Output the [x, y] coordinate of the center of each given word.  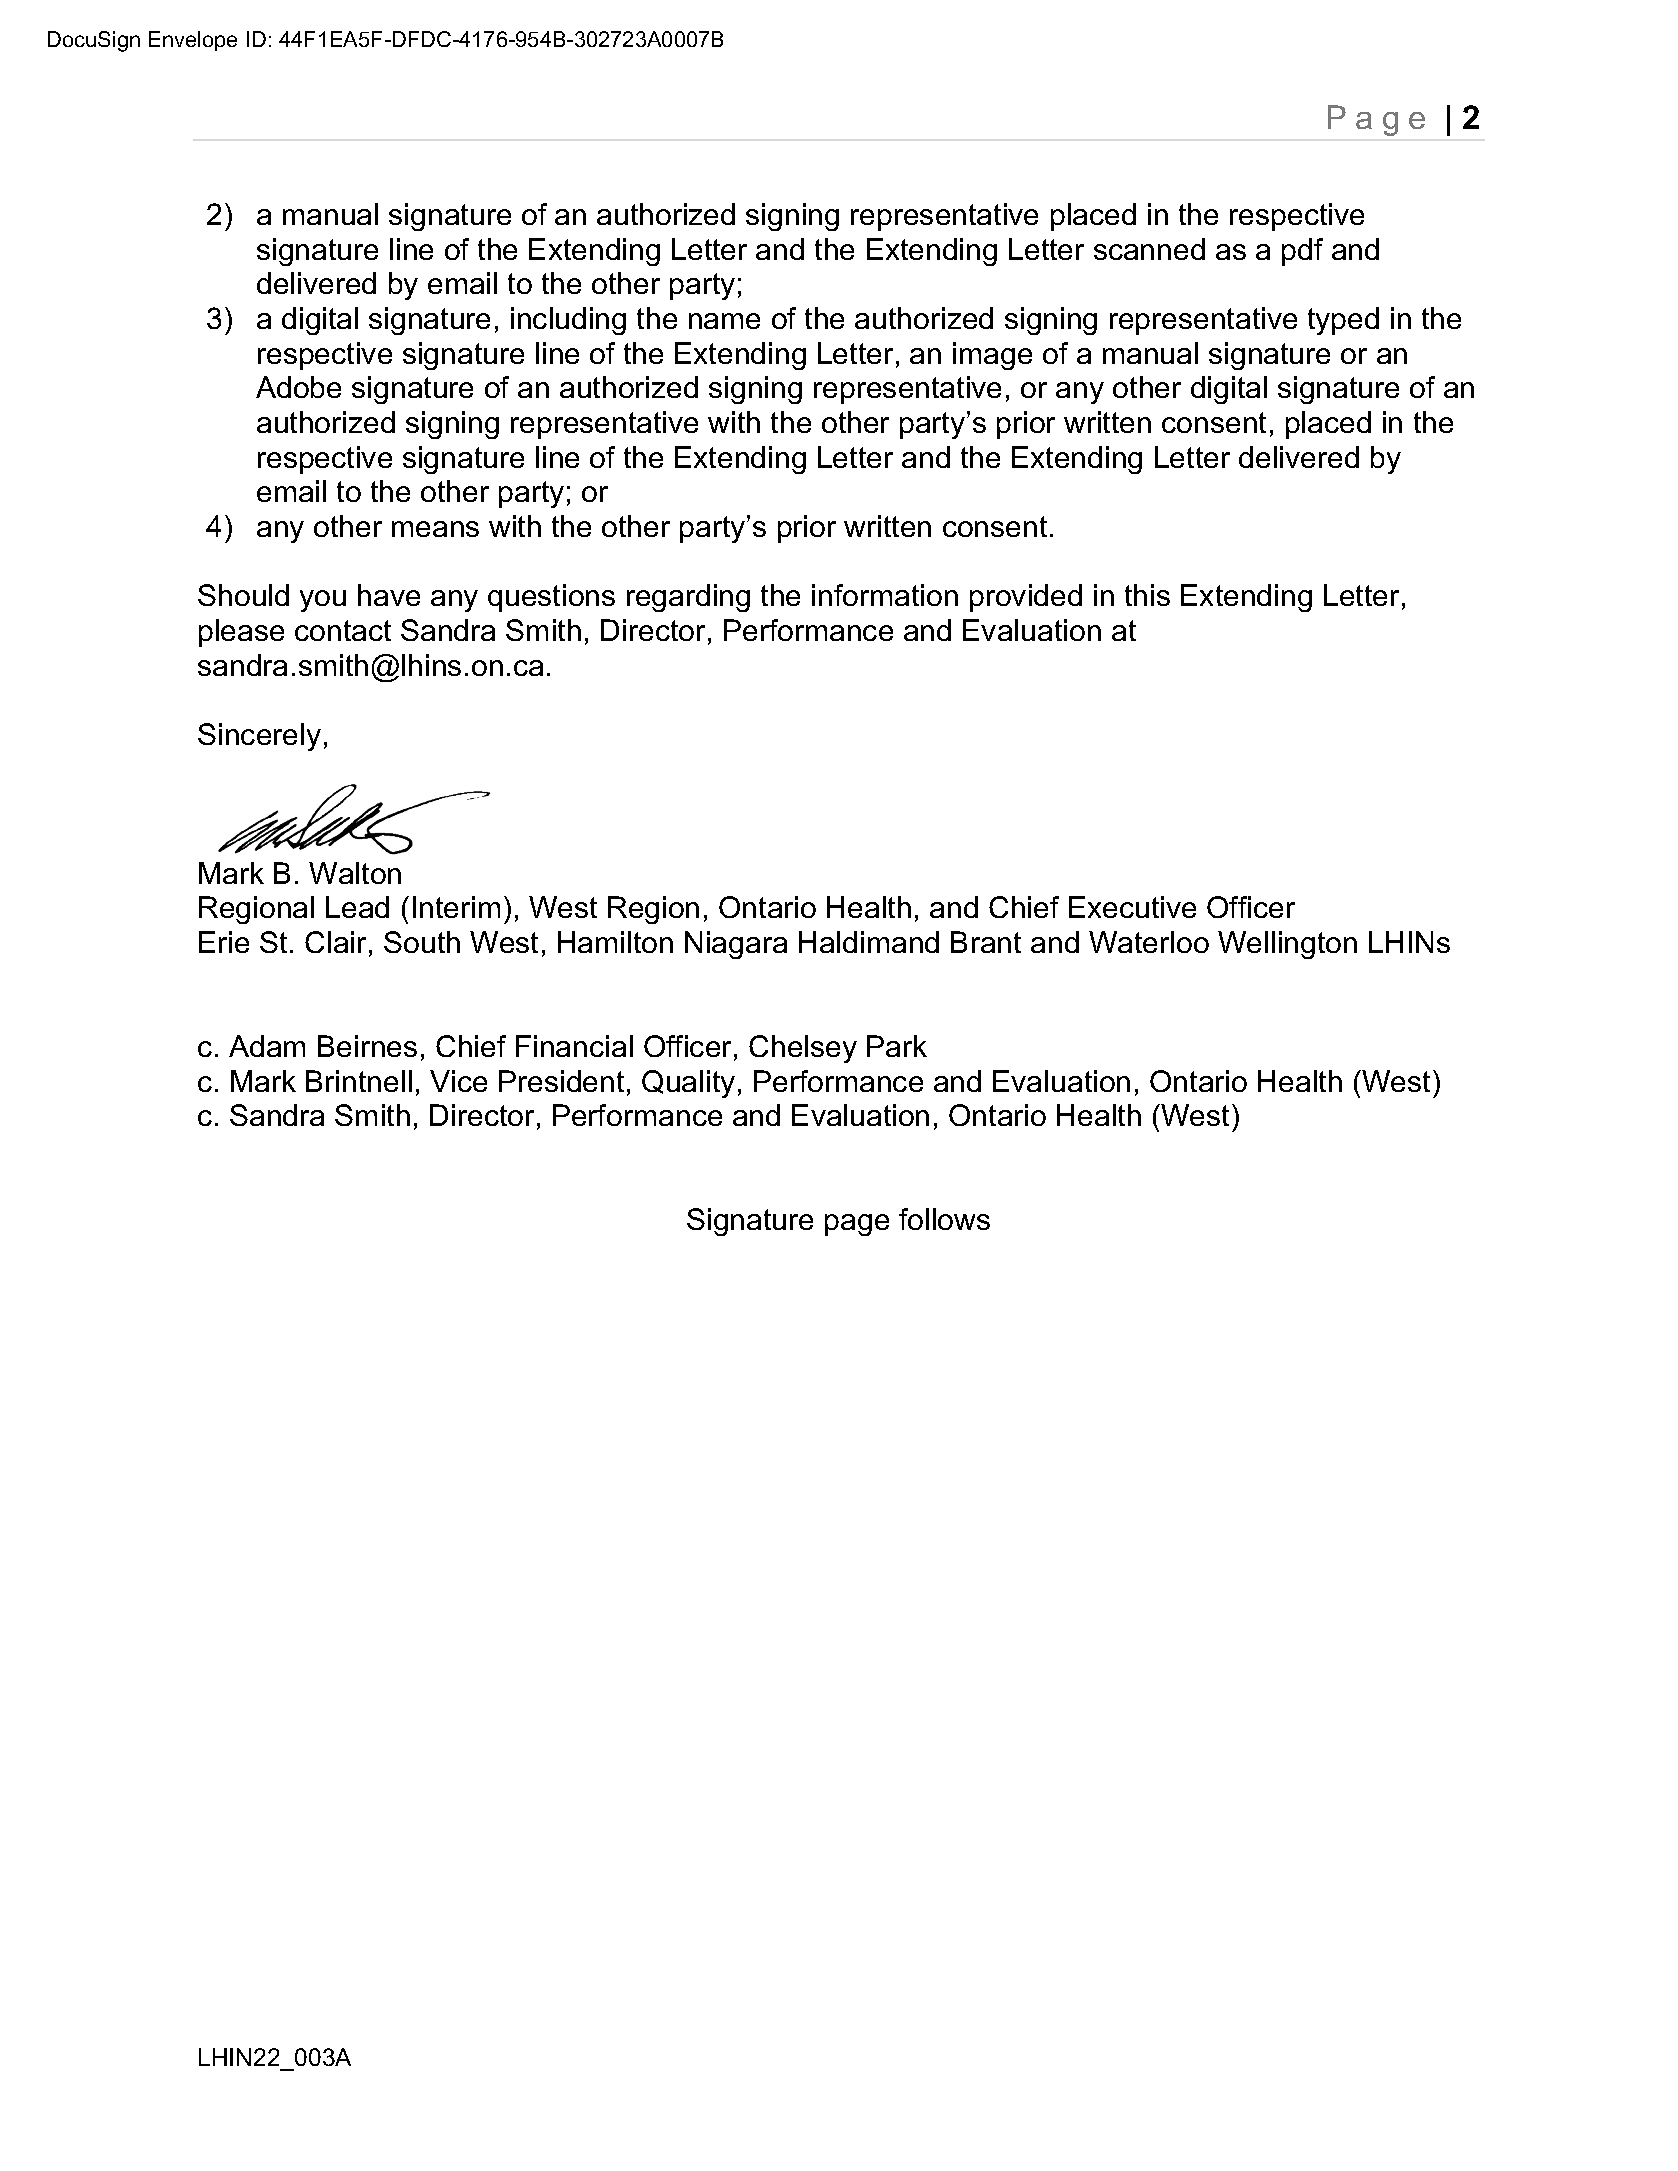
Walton [355, 873]
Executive [1132, 907]
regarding [688, 598]
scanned [1149, 249]
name [724, 321]
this [1147, 595]
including [568, 321]
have [389, 595]
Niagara [736, 945]
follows [944, 1219]
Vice [458, 1081]
